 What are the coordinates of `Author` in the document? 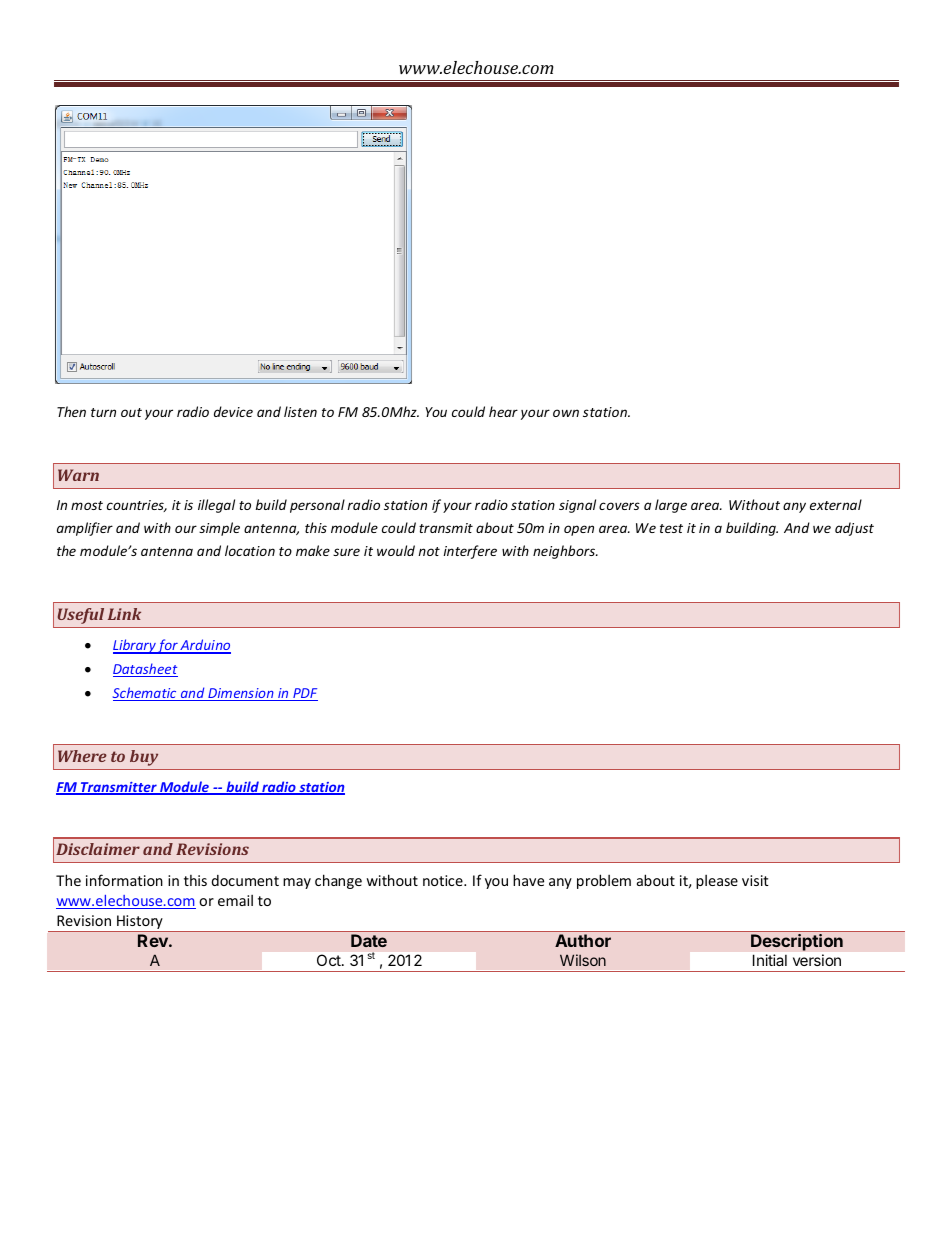 It's located at (583, 940).
